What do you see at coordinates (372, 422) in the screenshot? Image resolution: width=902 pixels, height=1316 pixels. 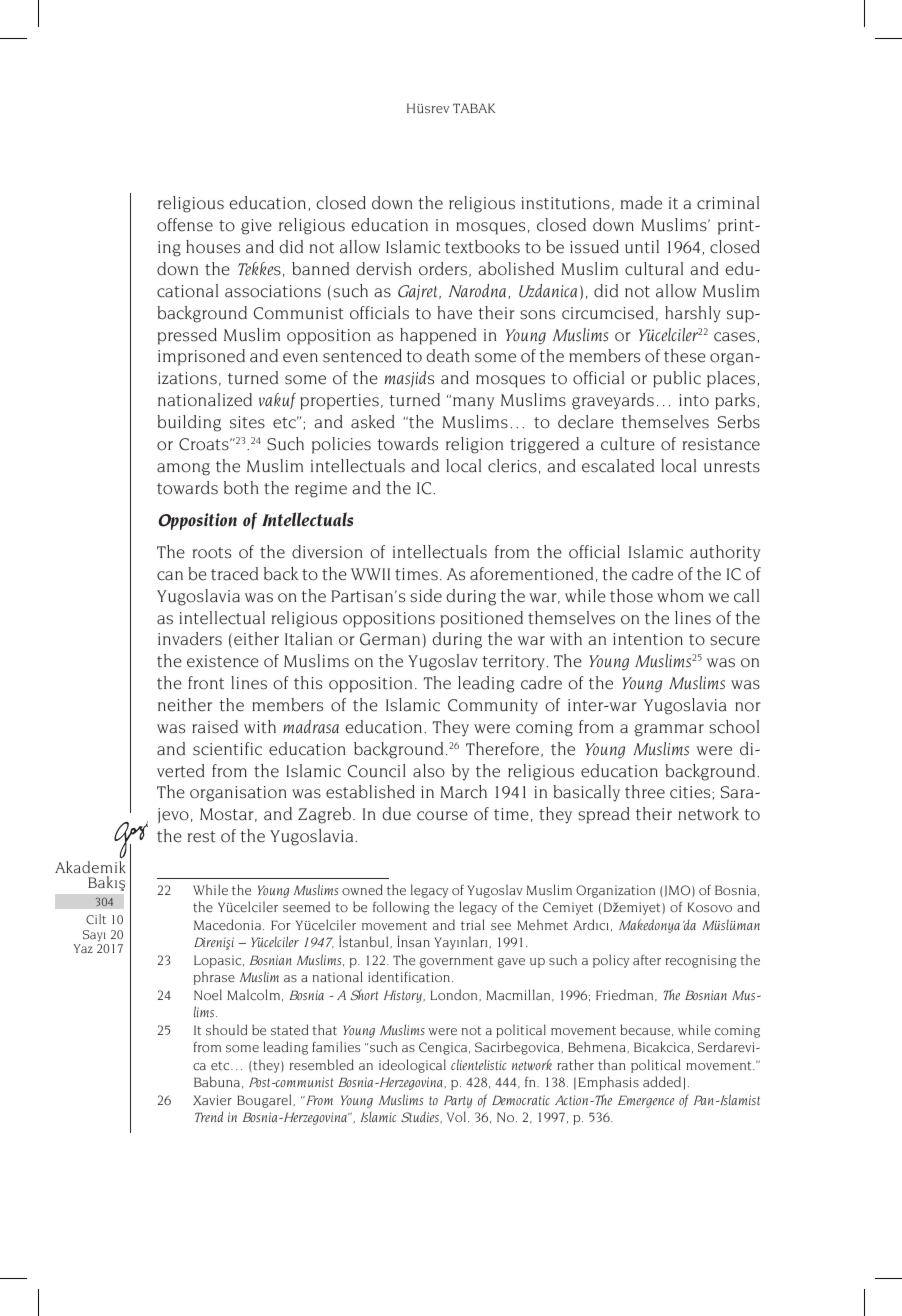 I see `asked` at bounding box center [372, 422].
